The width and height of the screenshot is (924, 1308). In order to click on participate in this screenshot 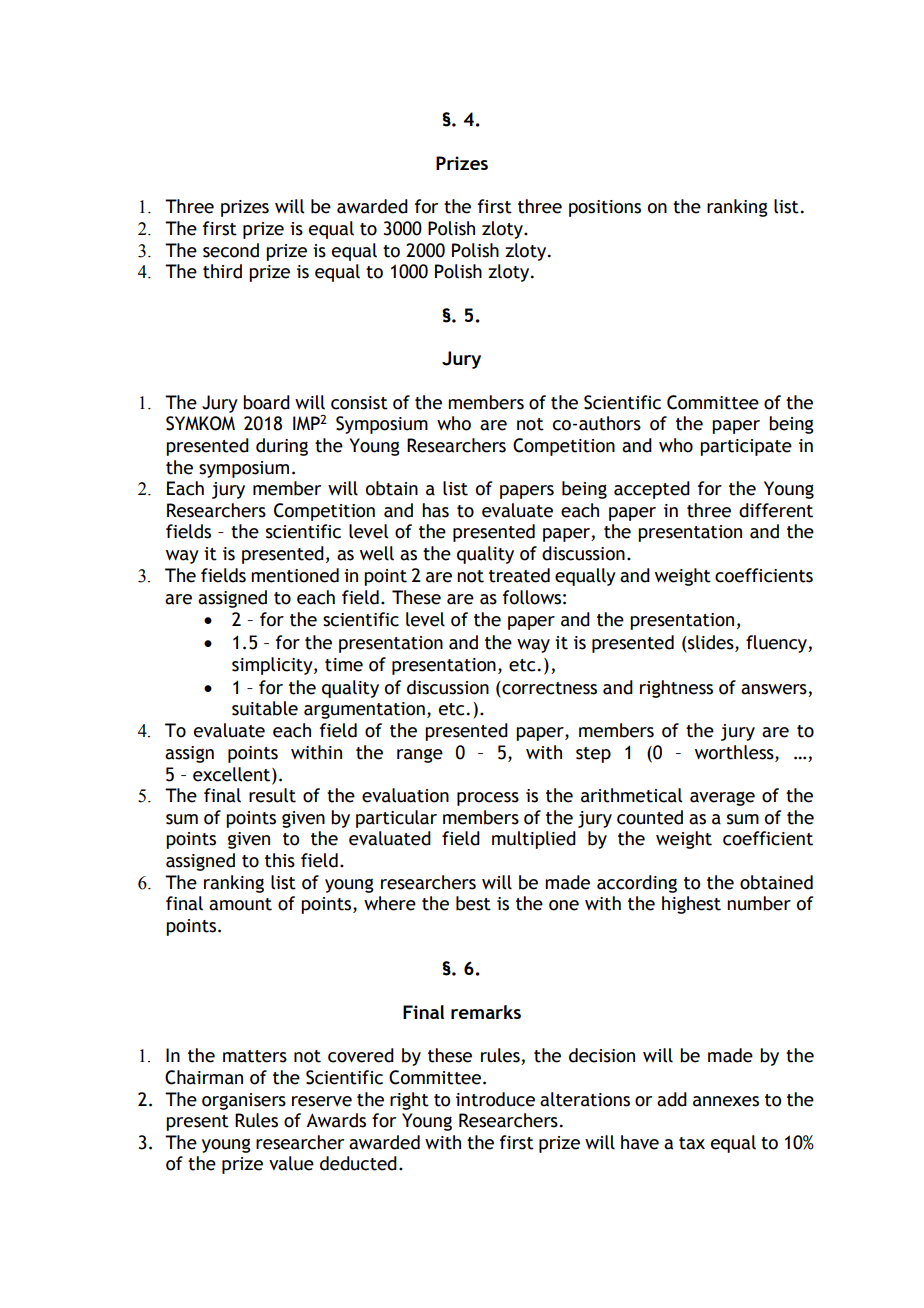, I will do `click(746, 447)`.
